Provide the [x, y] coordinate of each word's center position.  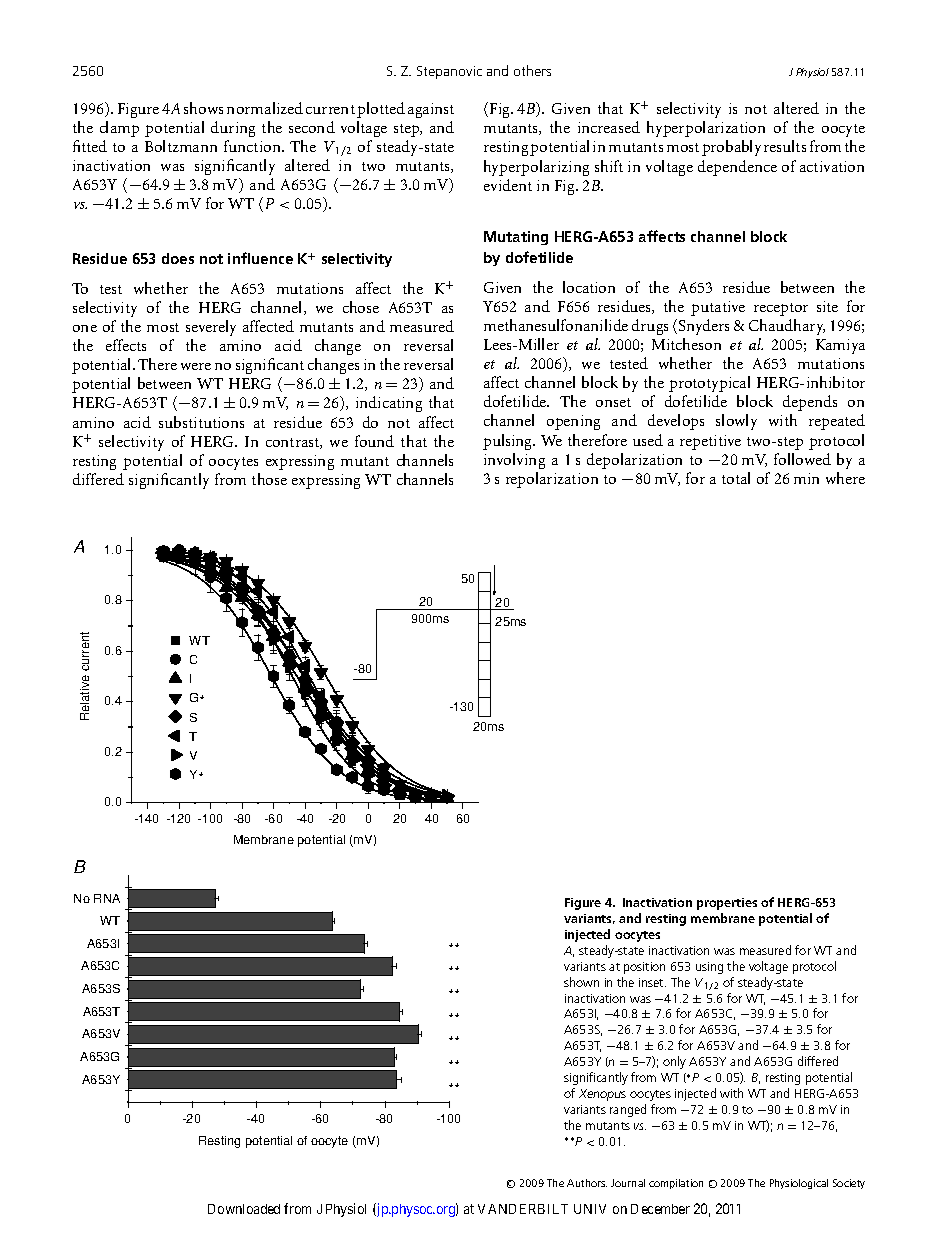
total [736, 478]
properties [727, 904]
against [431, 110]
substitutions [201, 422]
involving [514, 461]
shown [581, 982]
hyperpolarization [706, 129]
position [644, 968]
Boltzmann [181, 146]
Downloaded [244, 1209]
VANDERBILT [523, 1209]
